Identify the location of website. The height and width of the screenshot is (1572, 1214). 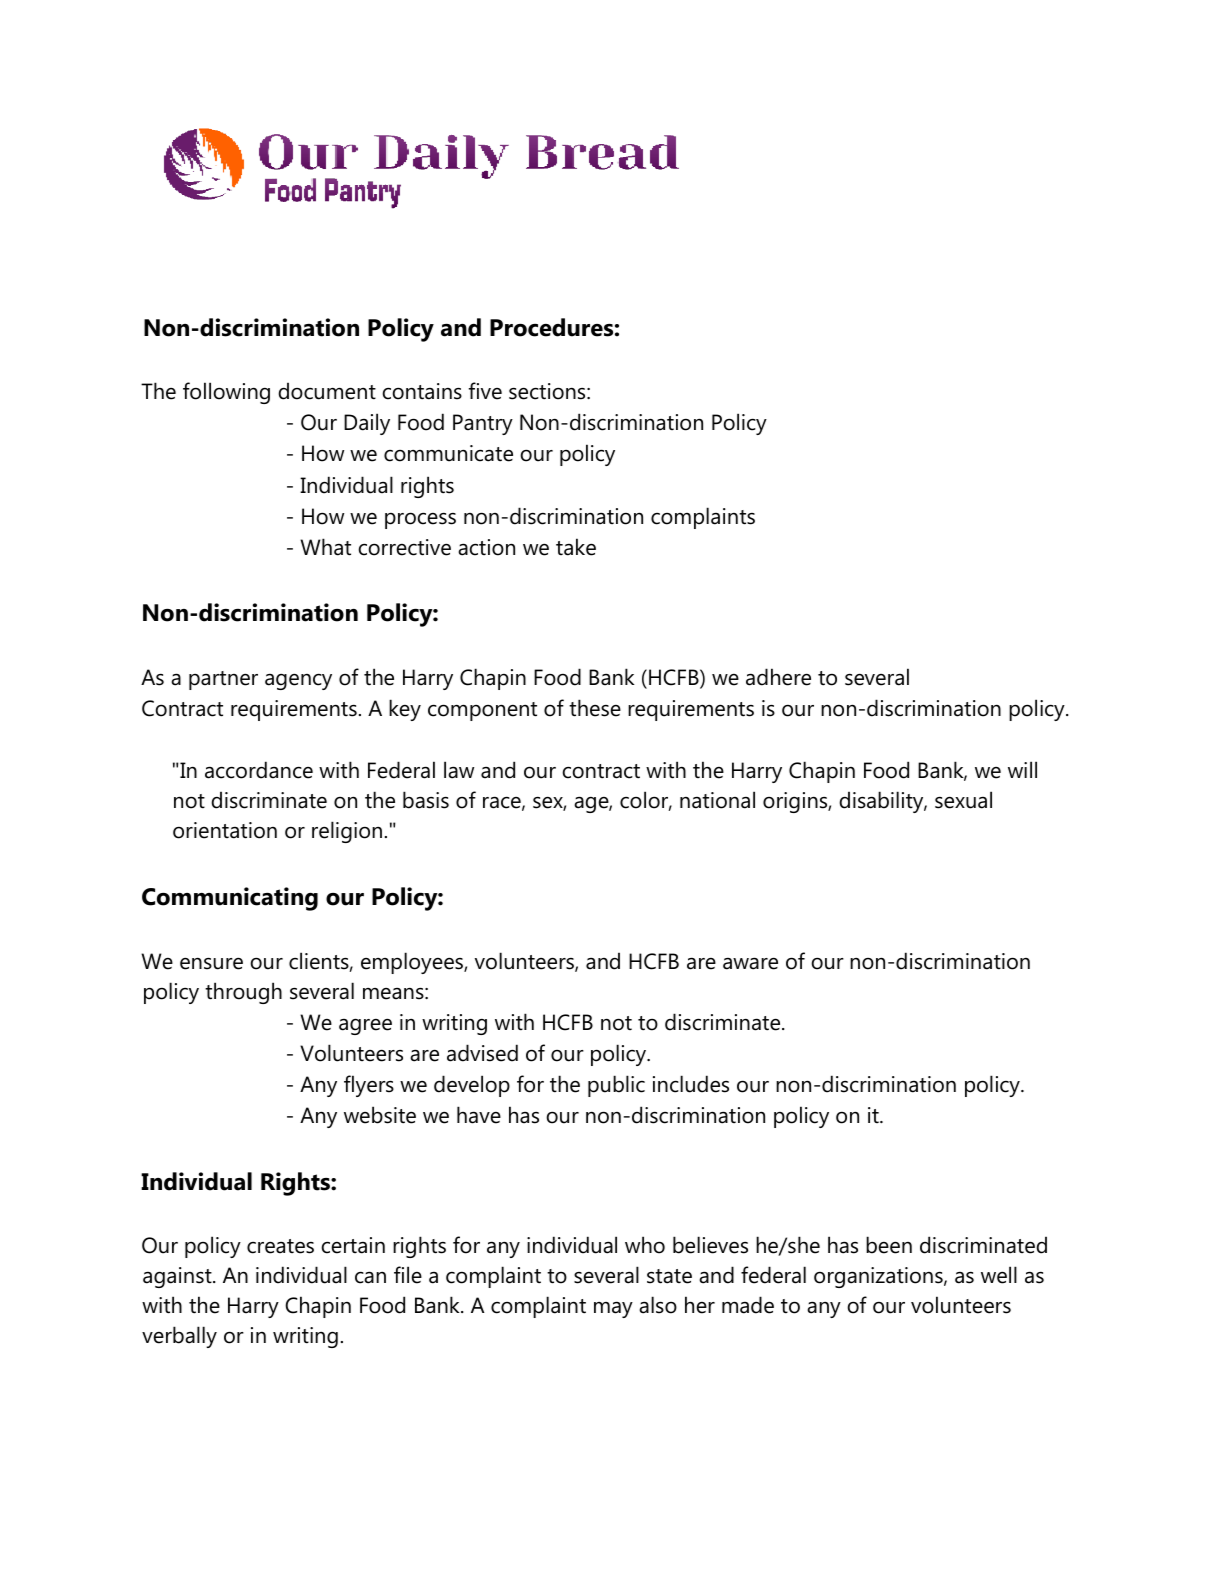
(380, 1115).
